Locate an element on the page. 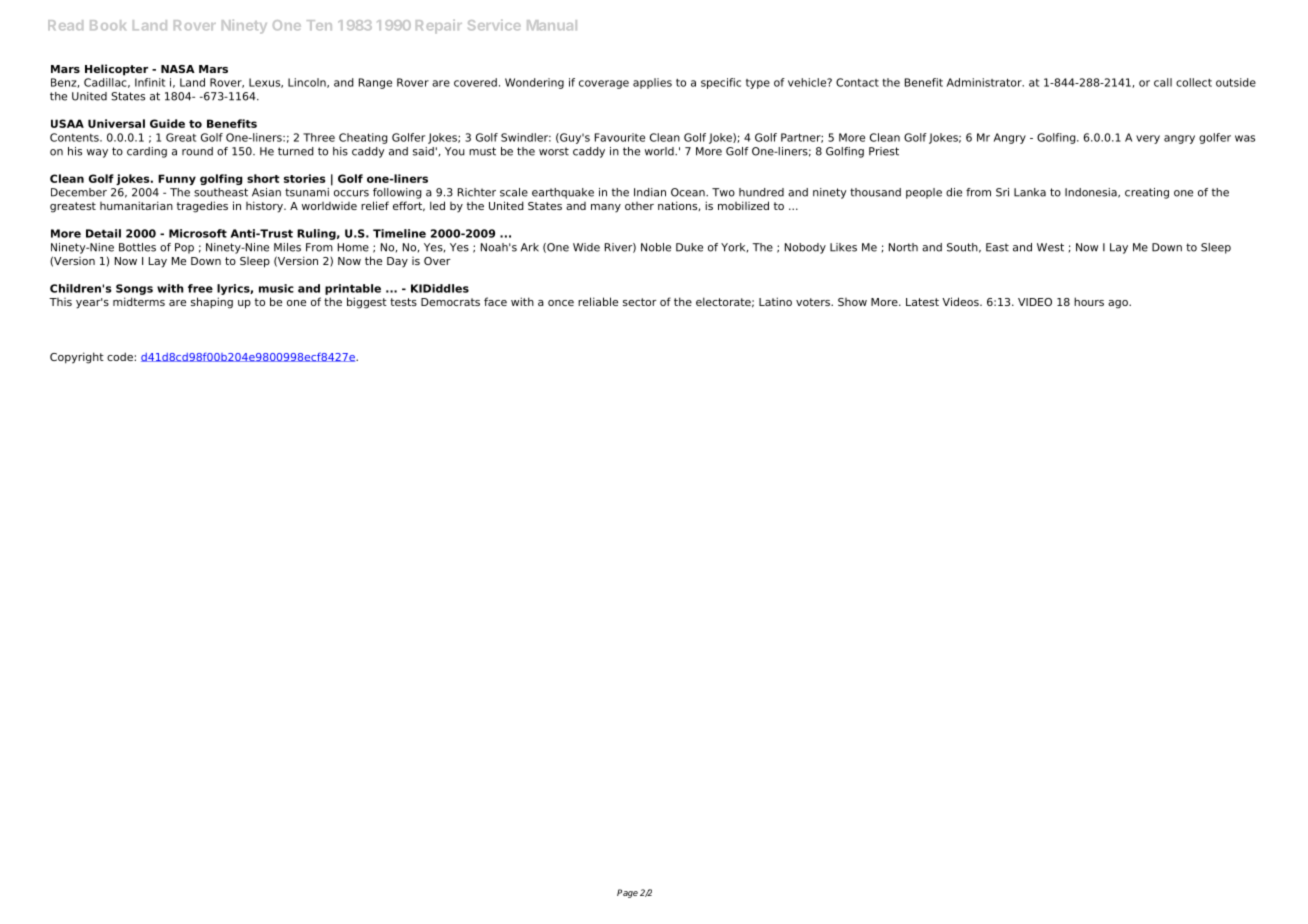 The width and height of the image is (1308, 924). once is located at coordinates (561, 303).
